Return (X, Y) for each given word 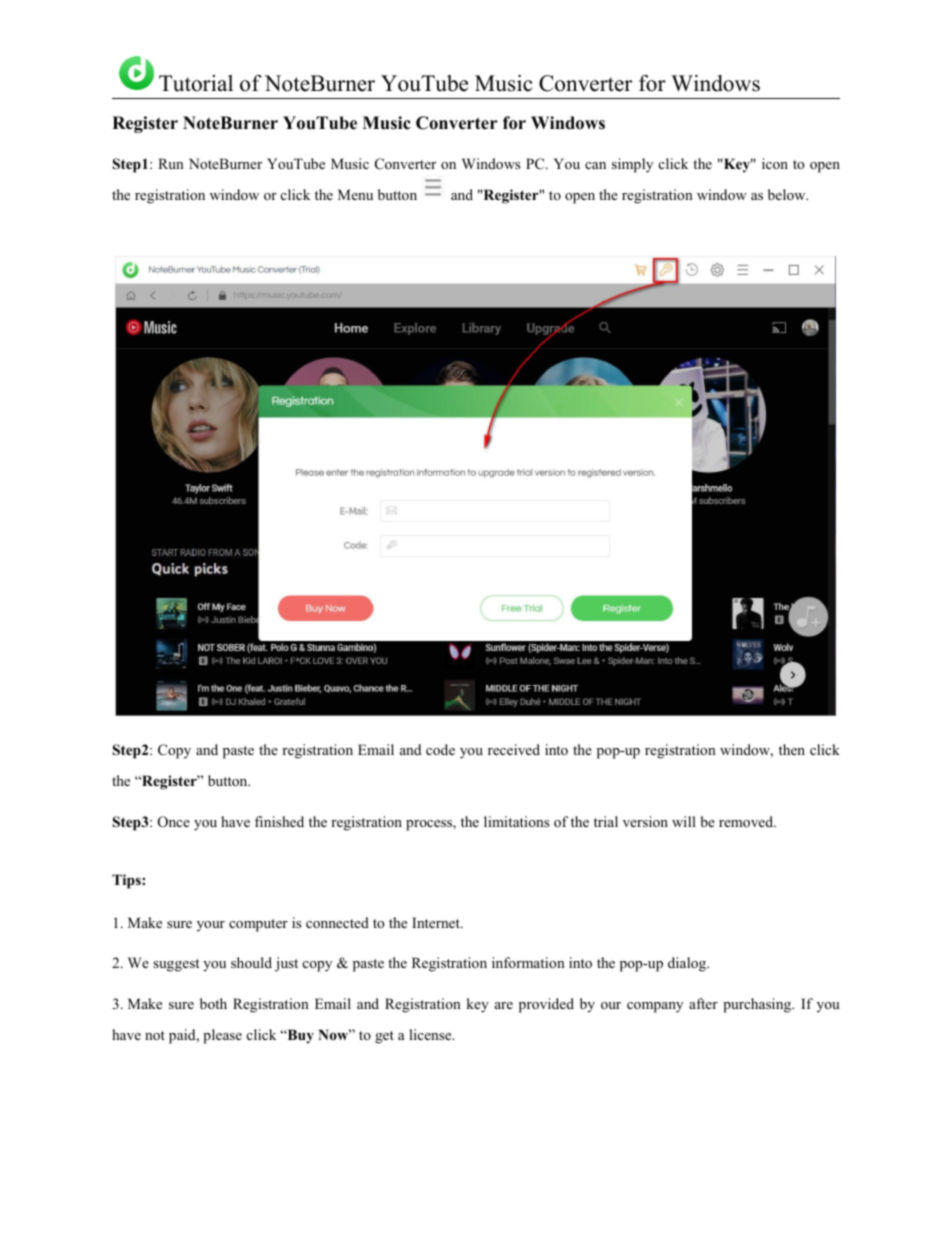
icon (775, 163)
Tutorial (196, 83)
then (792, 749)
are (504, 1005)
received (514, 749)
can (595, 165)
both (213, 1003)
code (440, 749)
